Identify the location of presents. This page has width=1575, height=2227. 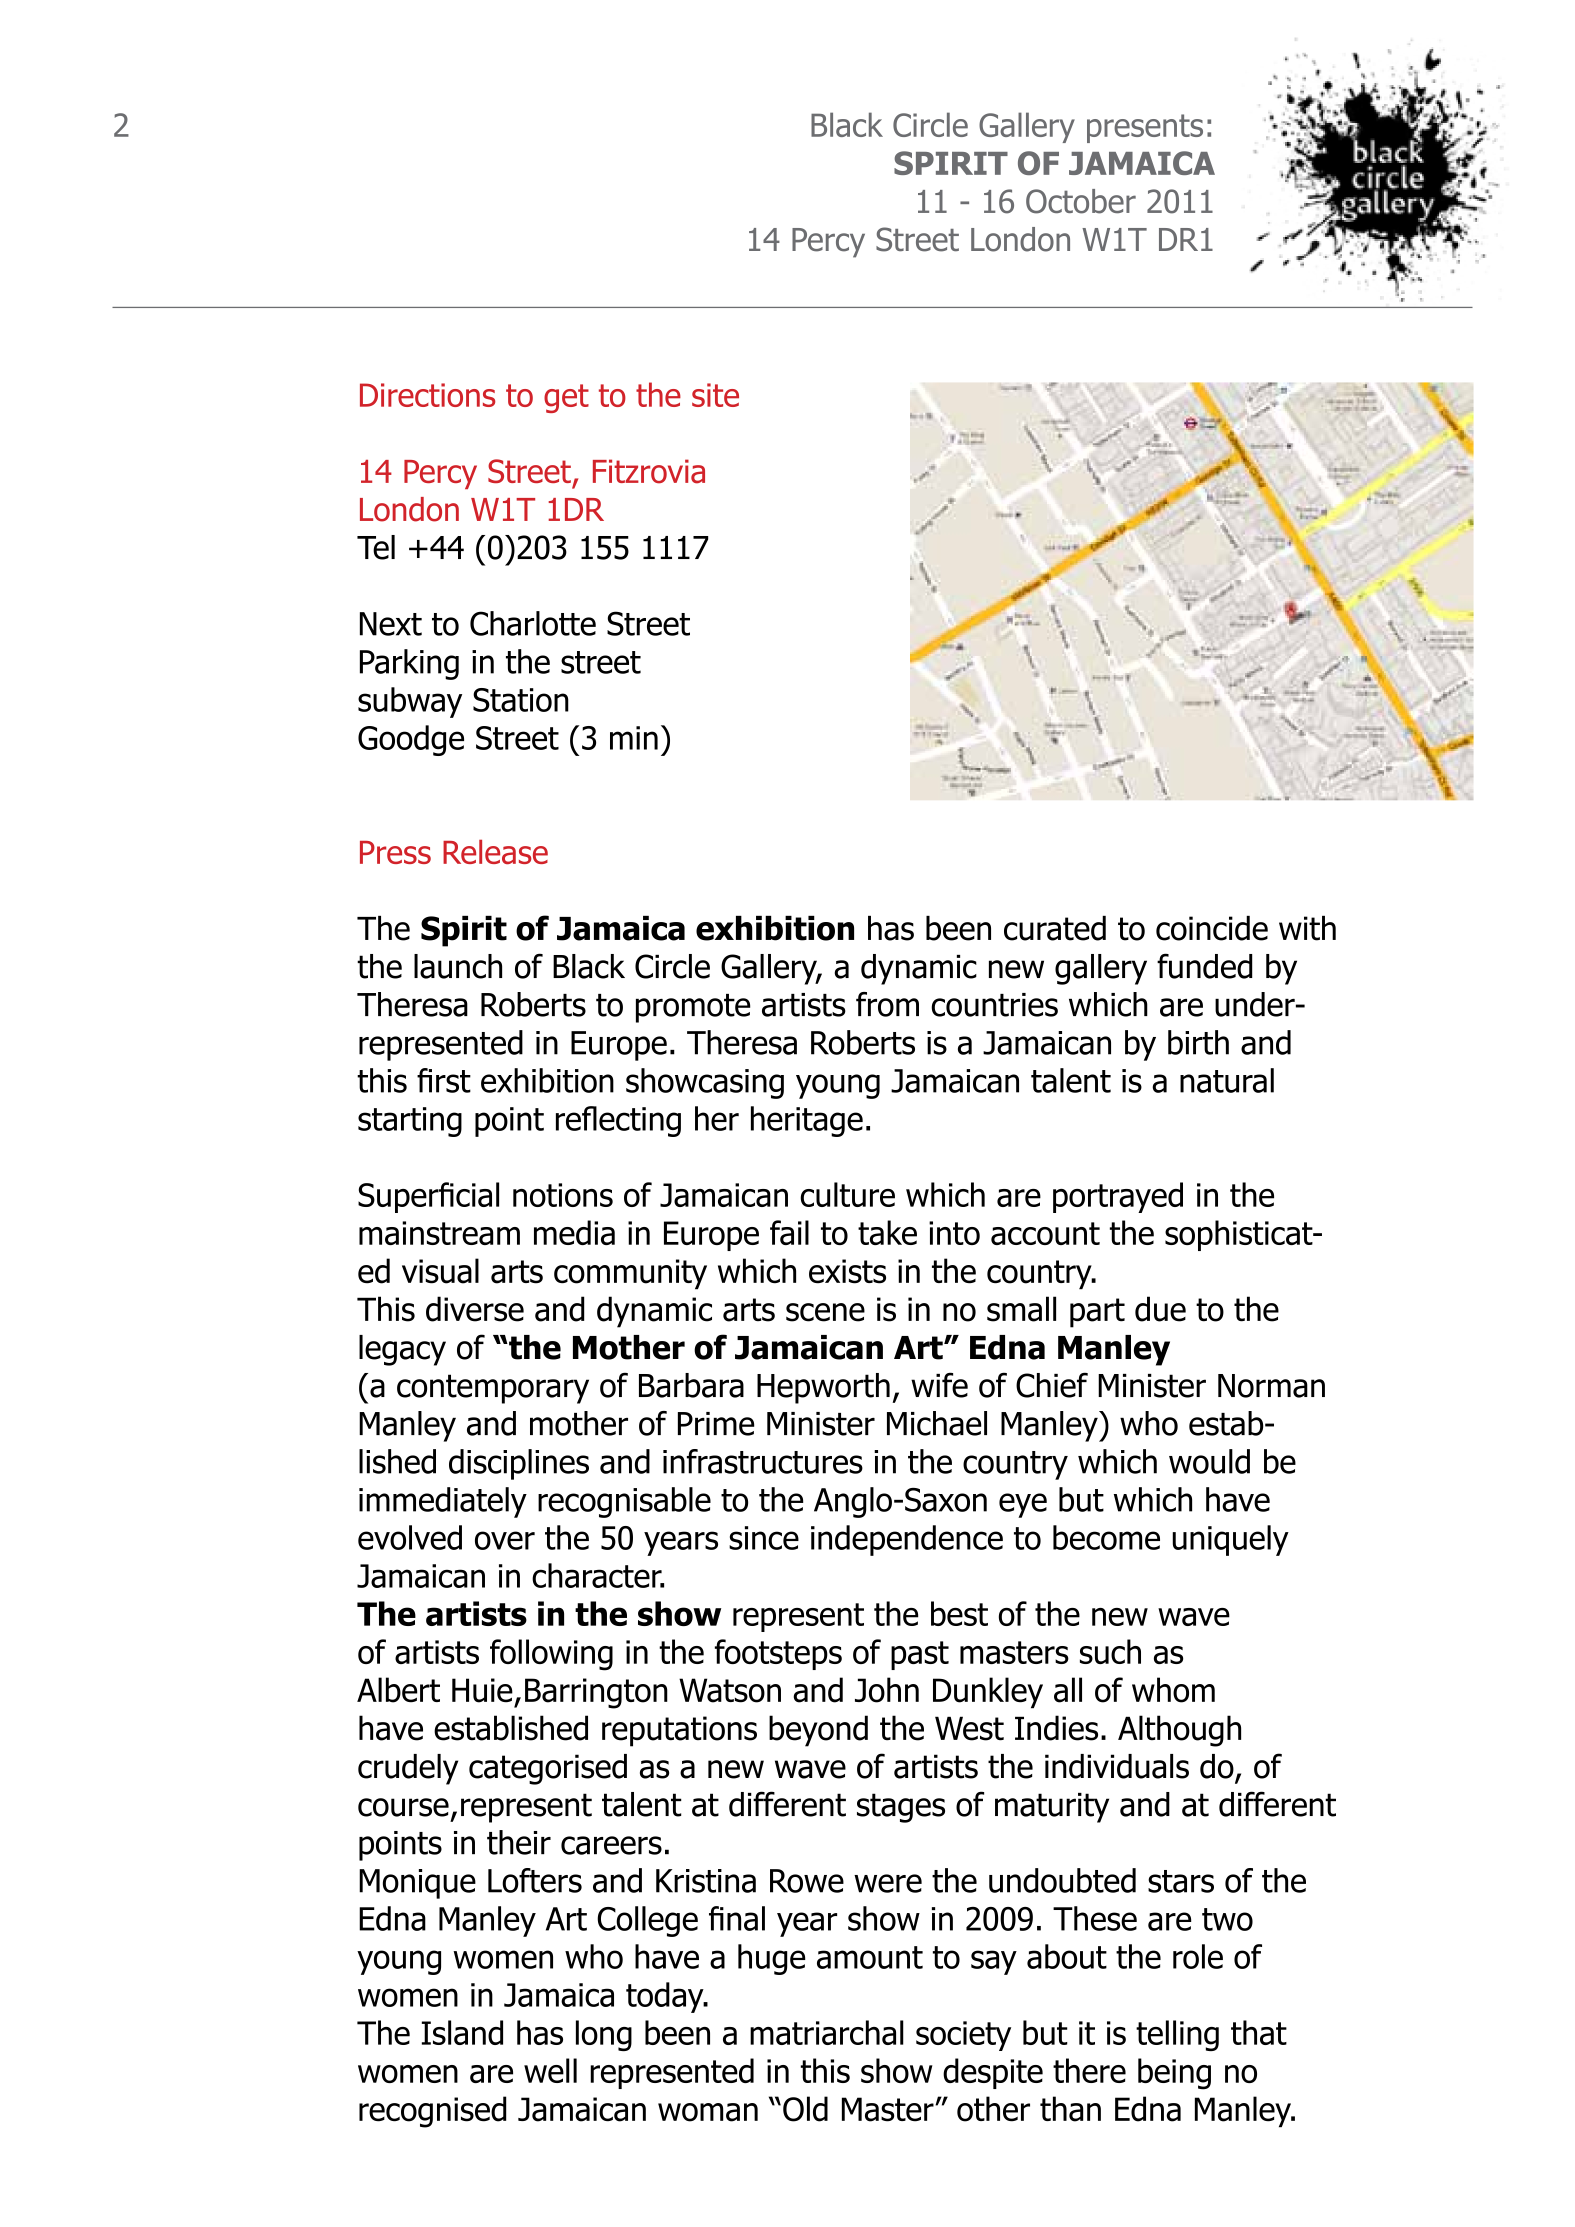
(1145, 128).
